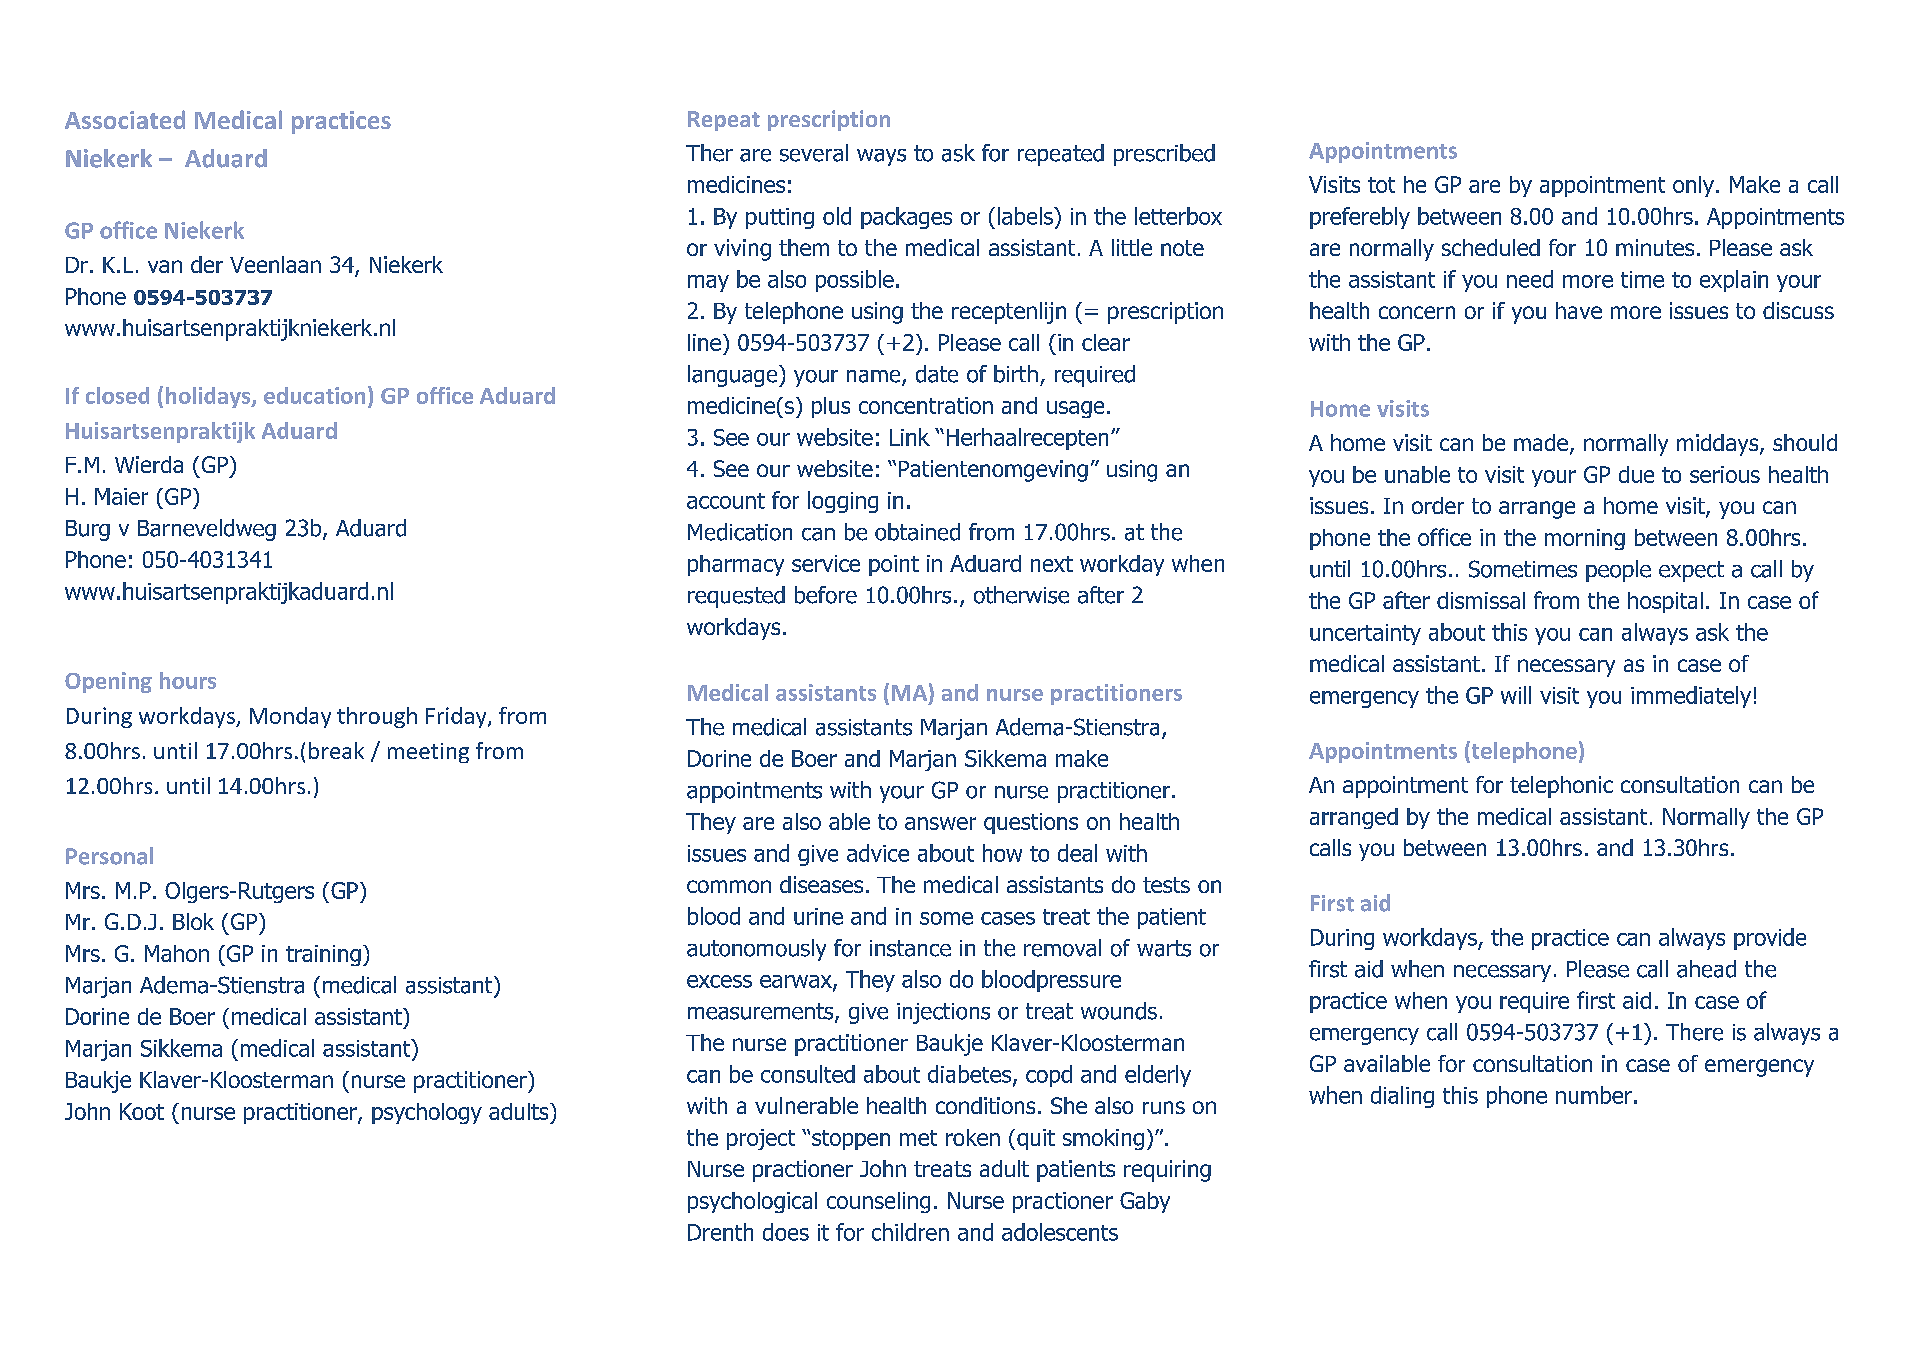 The image size is (1915, 1354). I want to click on psychology, so click(427, 1113).
